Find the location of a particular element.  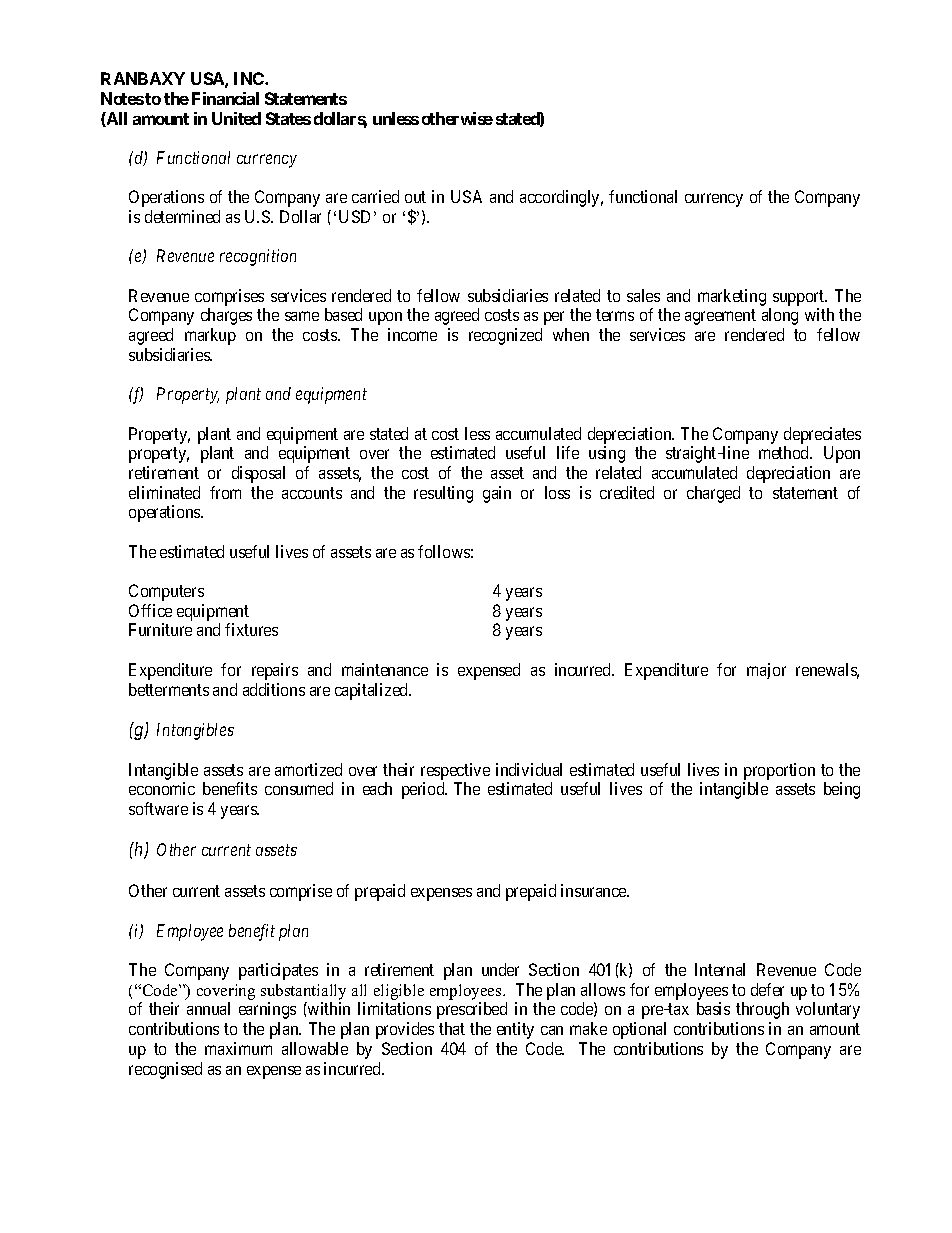

marketing is located at coordinates (732, 297).
